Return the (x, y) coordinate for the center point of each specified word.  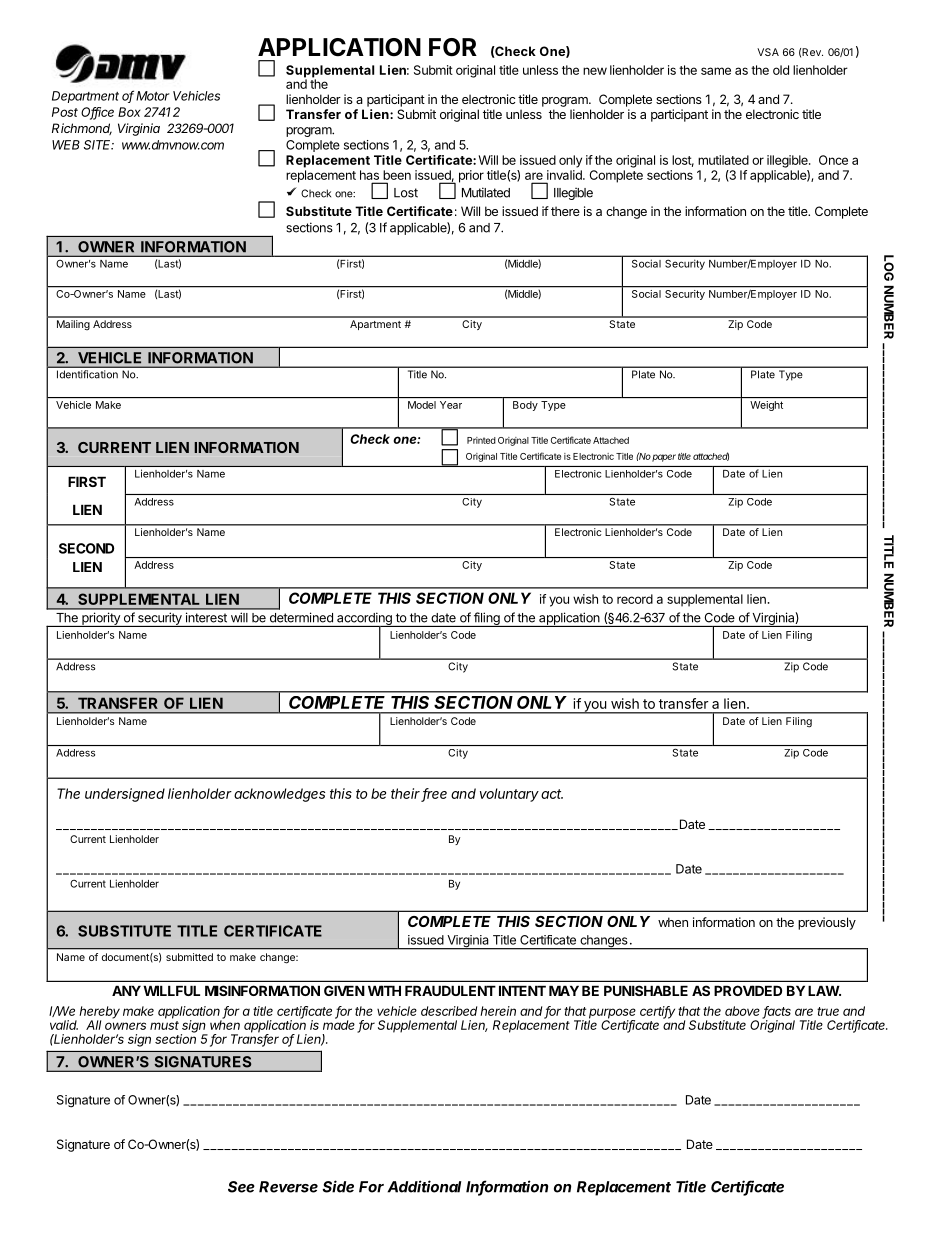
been (397, 175)
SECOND (86, 548)
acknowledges (279, 795)
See (241, 1187)
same (716, 71)
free (434, 794)
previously (827, 923)
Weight (766, 406)
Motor (153, 96)
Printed (481, 440)
